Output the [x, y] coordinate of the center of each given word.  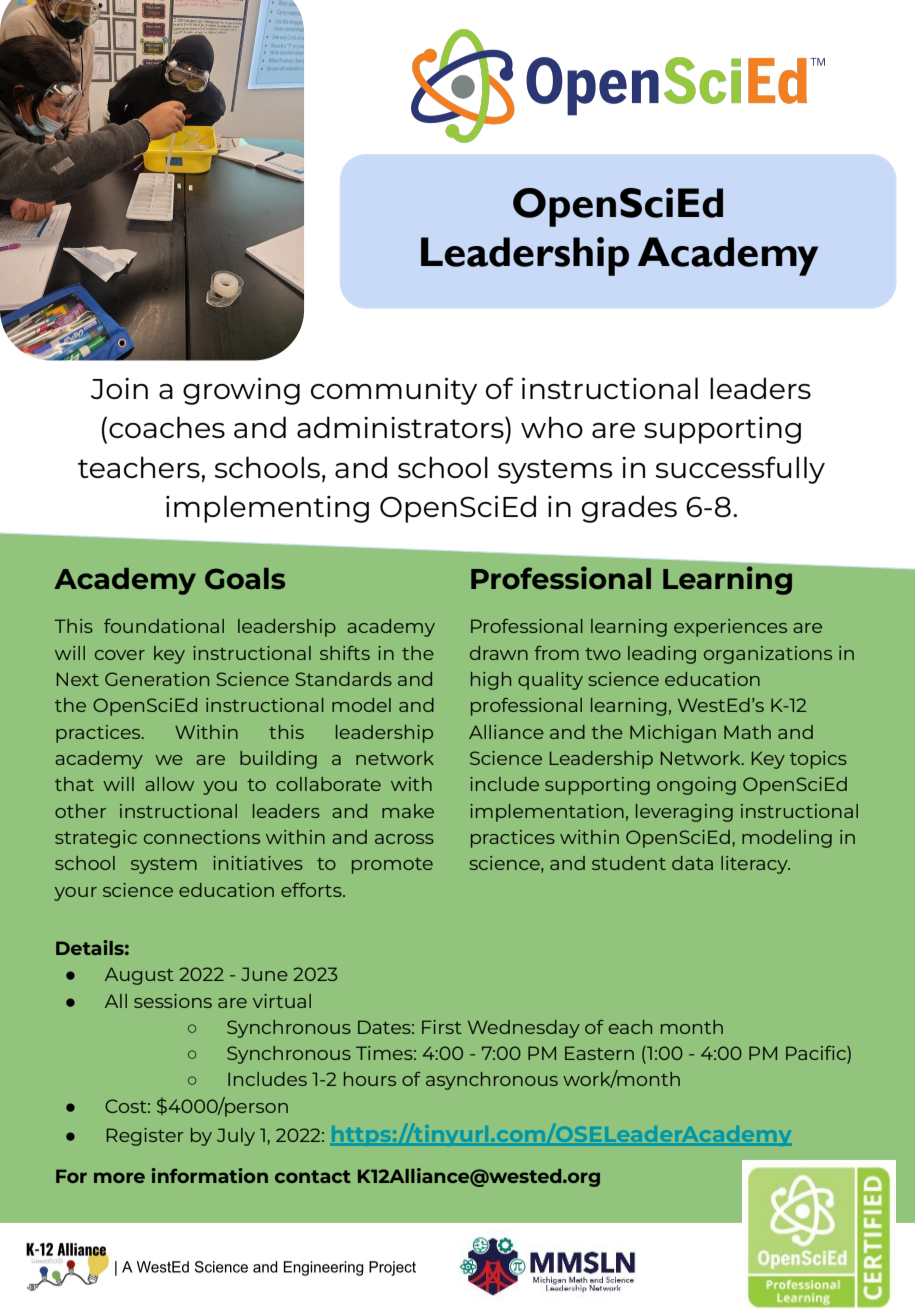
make [408, 811]
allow [169, 784]
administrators [401, 427]
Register [145, 1137]
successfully [740, 470]
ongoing [696, 786]
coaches [167, 427]
